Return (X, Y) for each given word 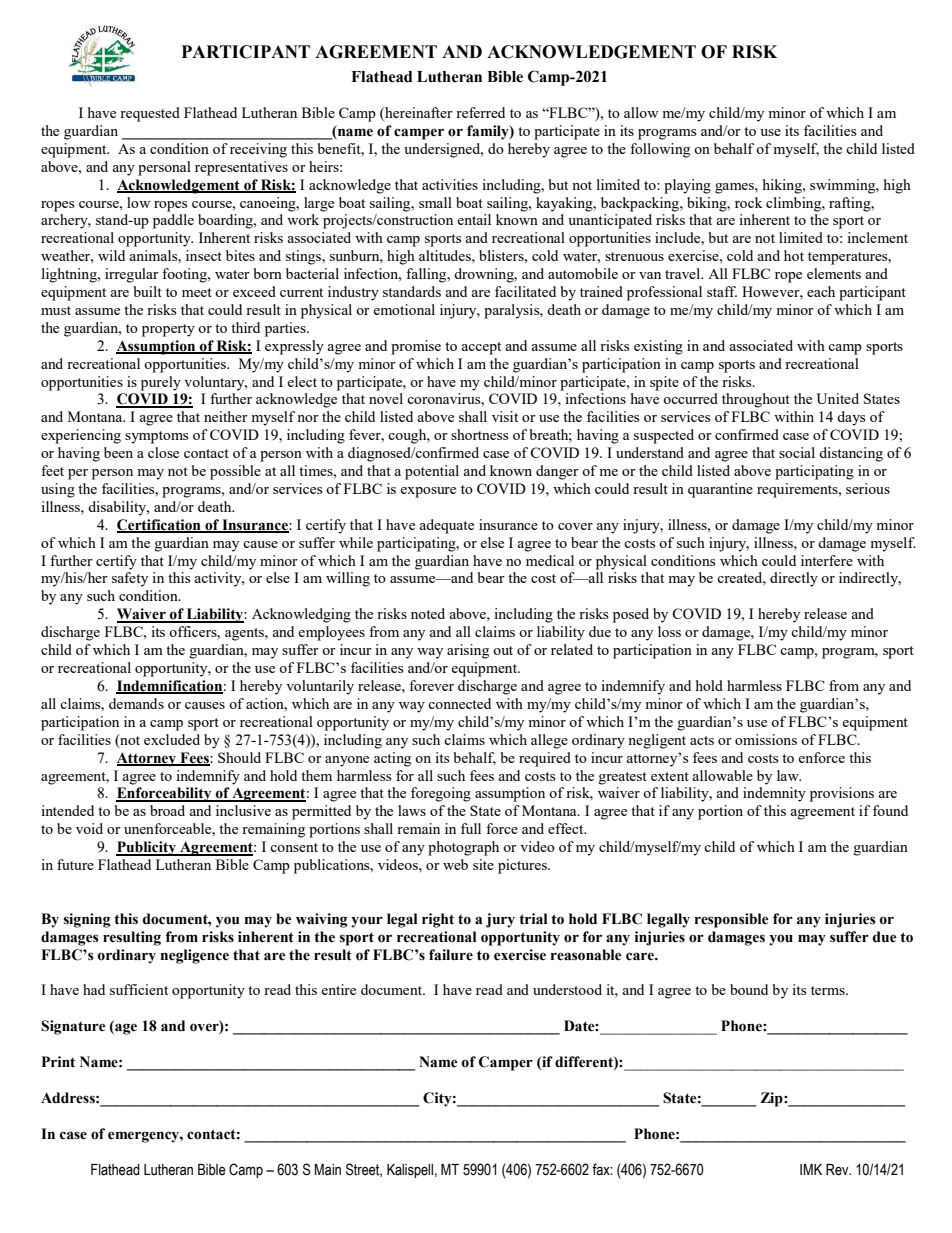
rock (748, 202)
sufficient (139, 989)
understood (567, 989)
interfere (827, 560)
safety (130, 579)
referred (480, 112)
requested (150, 114)
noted (428, 613)
